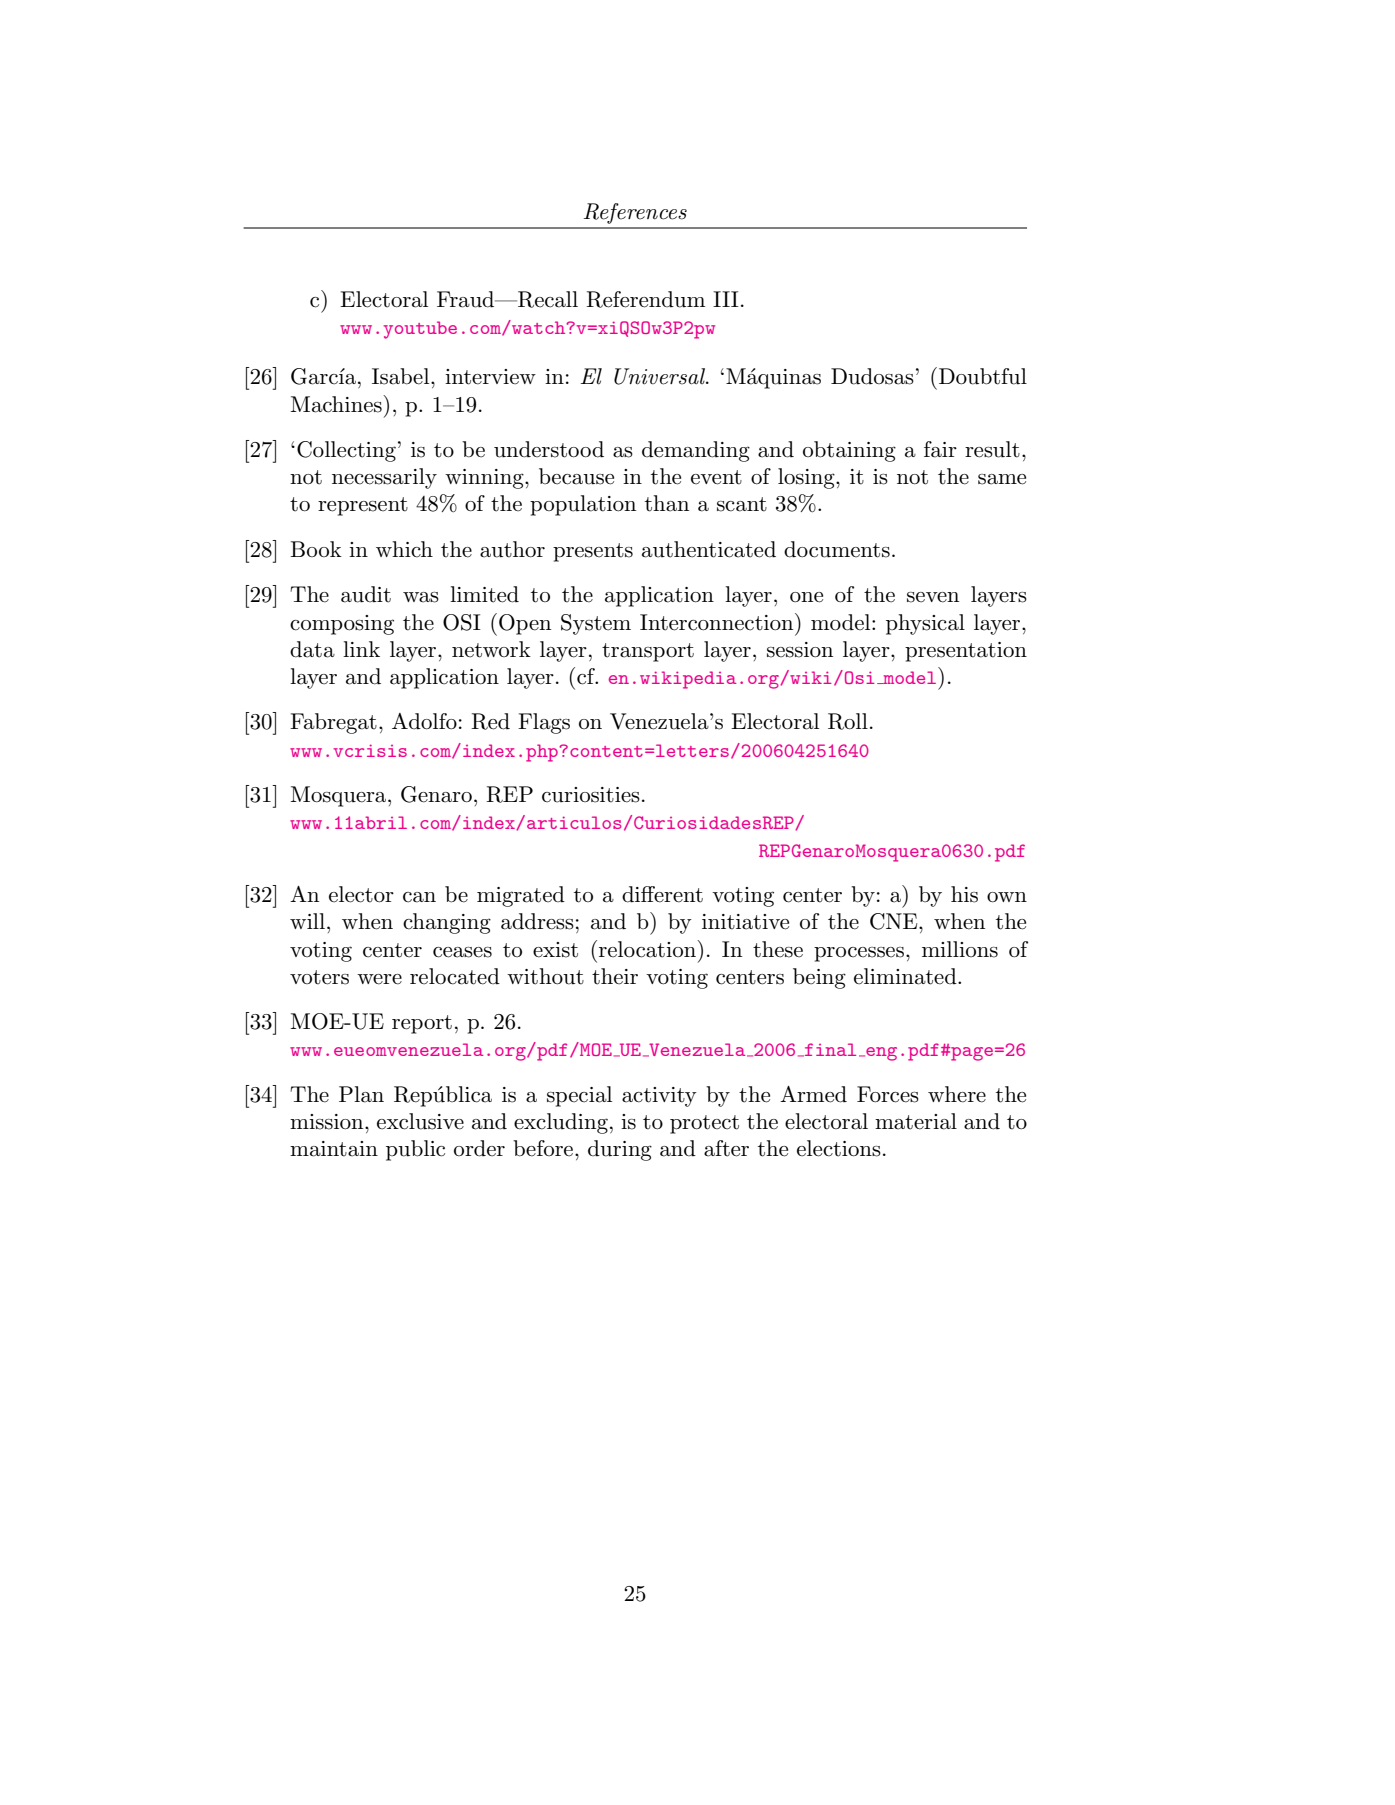 This page has height=1805, width=1395. Describe the element at coordinates (662, 894) in the page. I see `different` at that location.
